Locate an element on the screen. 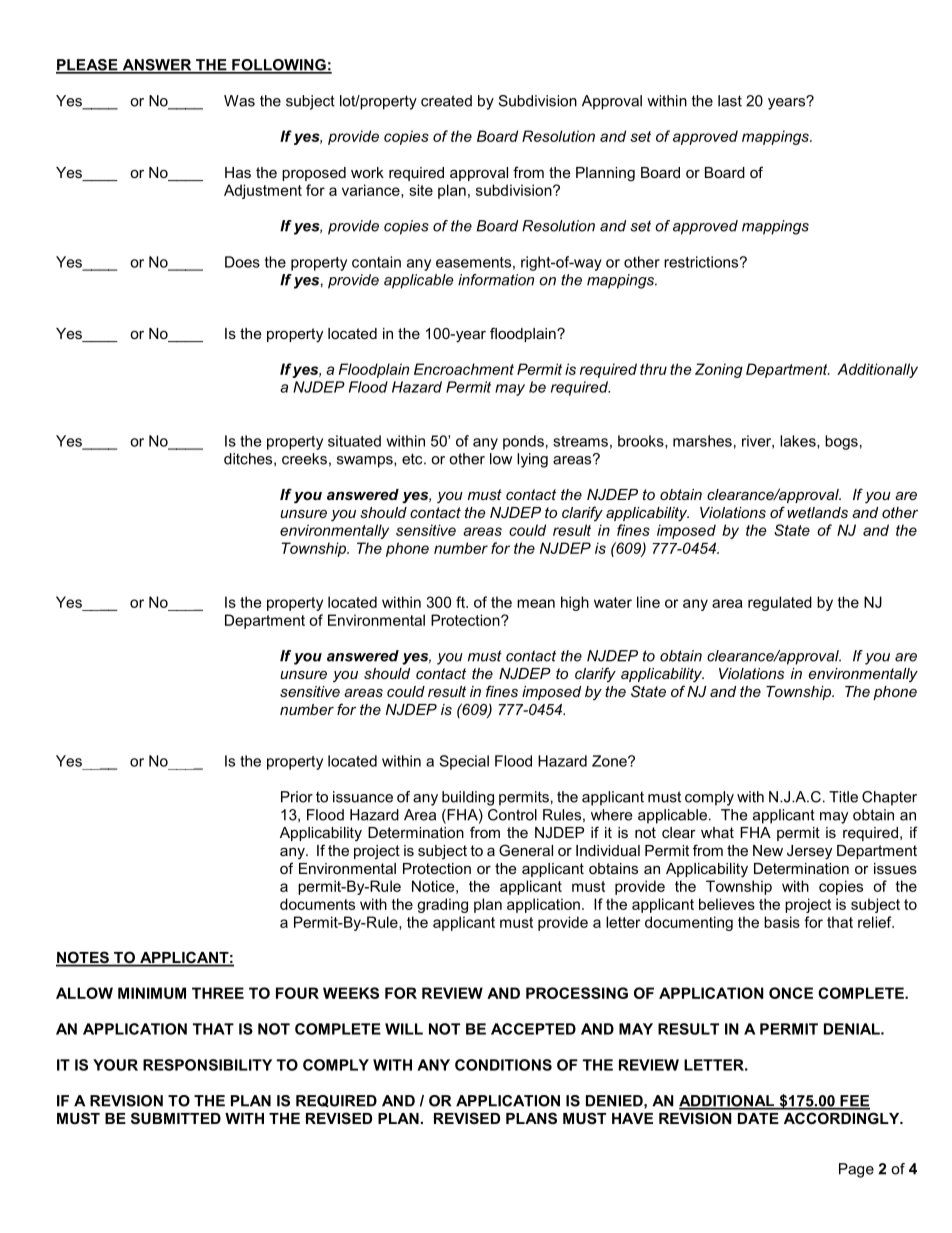 The height and width of the screenshot is (1233, 952). building is located at coordinates (468, 798).
